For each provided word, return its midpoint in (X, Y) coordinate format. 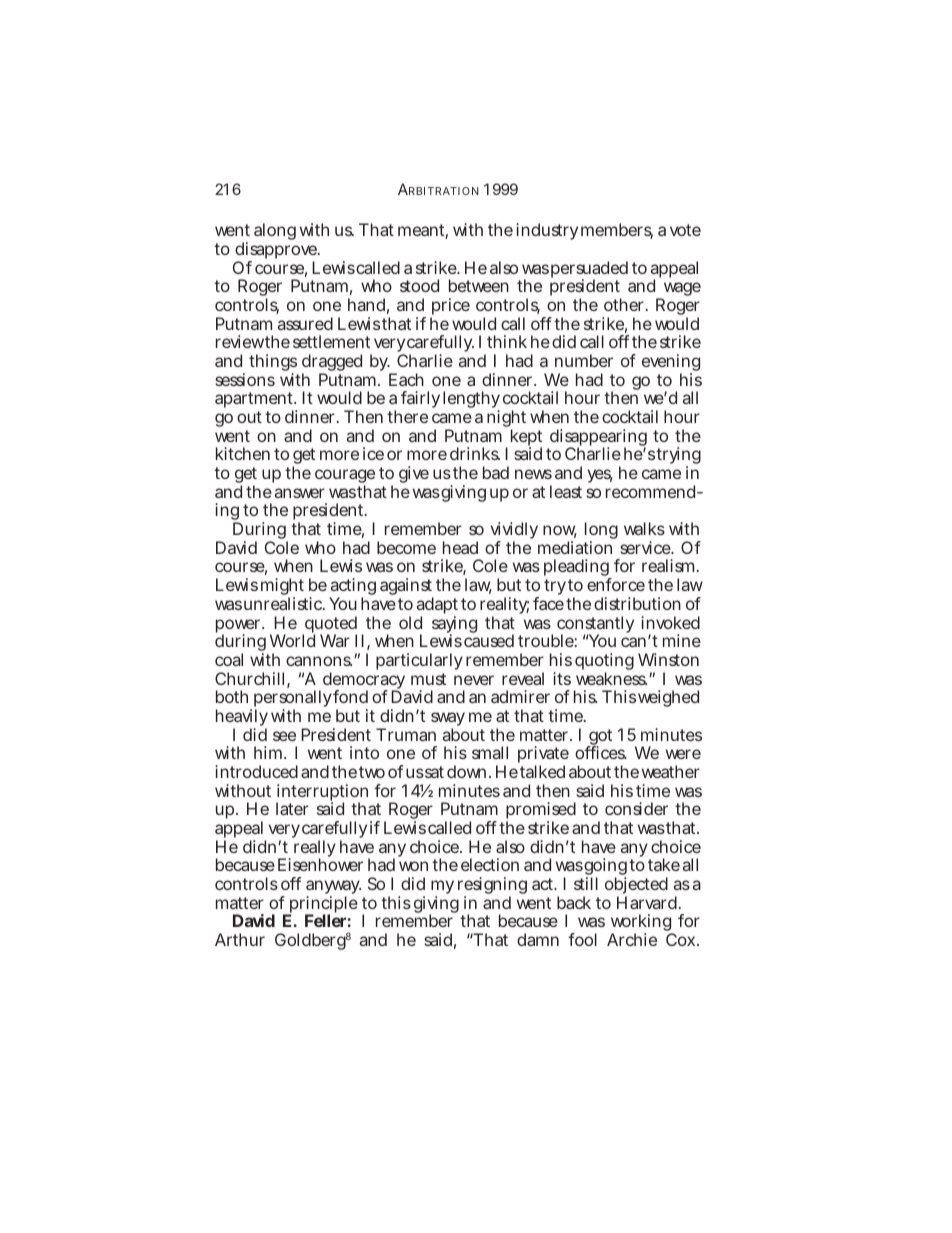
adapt (437, 607)
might (283, 588)
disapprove (277, 252)
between (479, 285)
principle (322, 906)
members (617, 231)
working (643, 924)
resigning (492, 887)
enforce (616, 584)
